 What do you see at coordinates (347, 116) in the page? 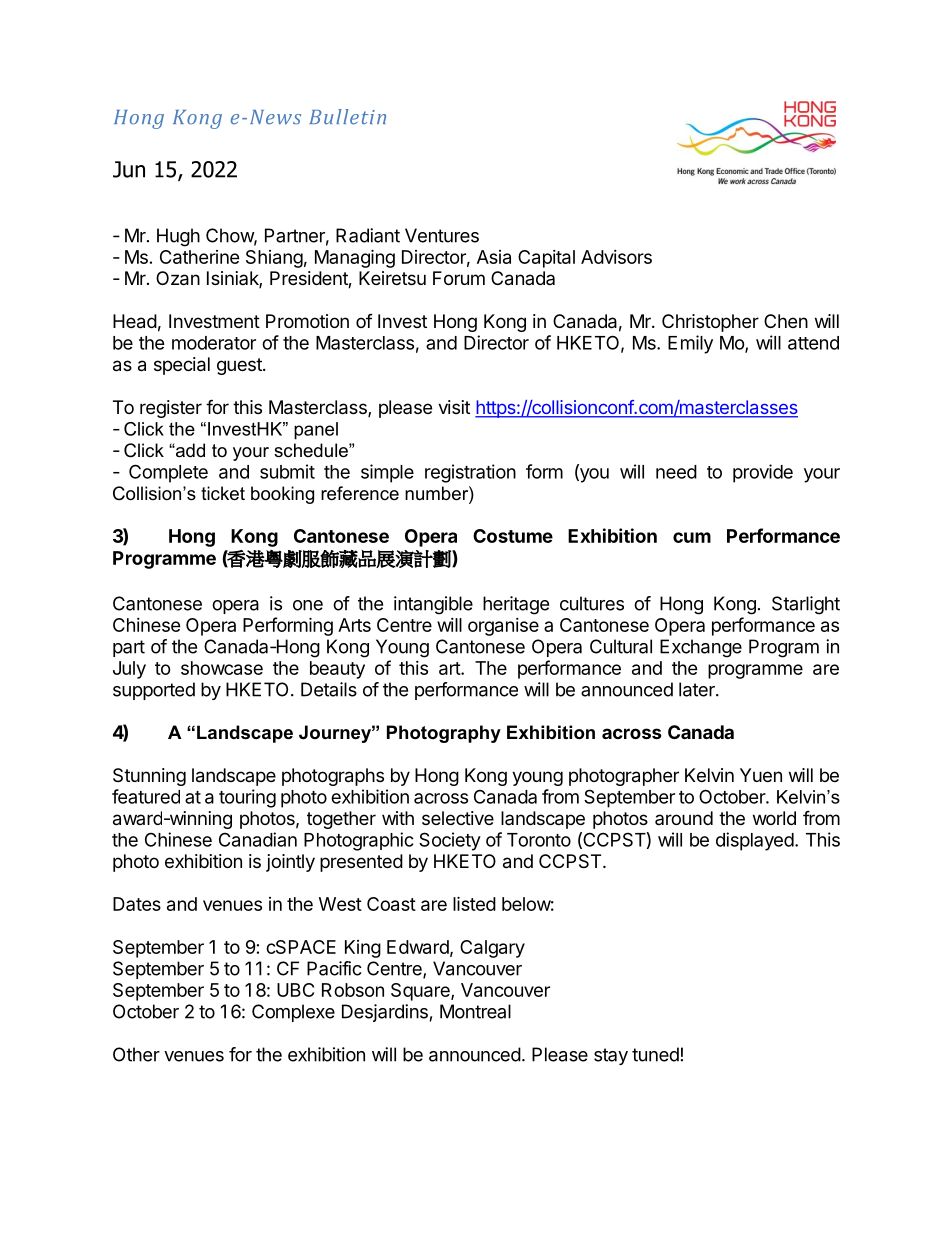
I see `Bulletin` at bounding box center [347, 116].
